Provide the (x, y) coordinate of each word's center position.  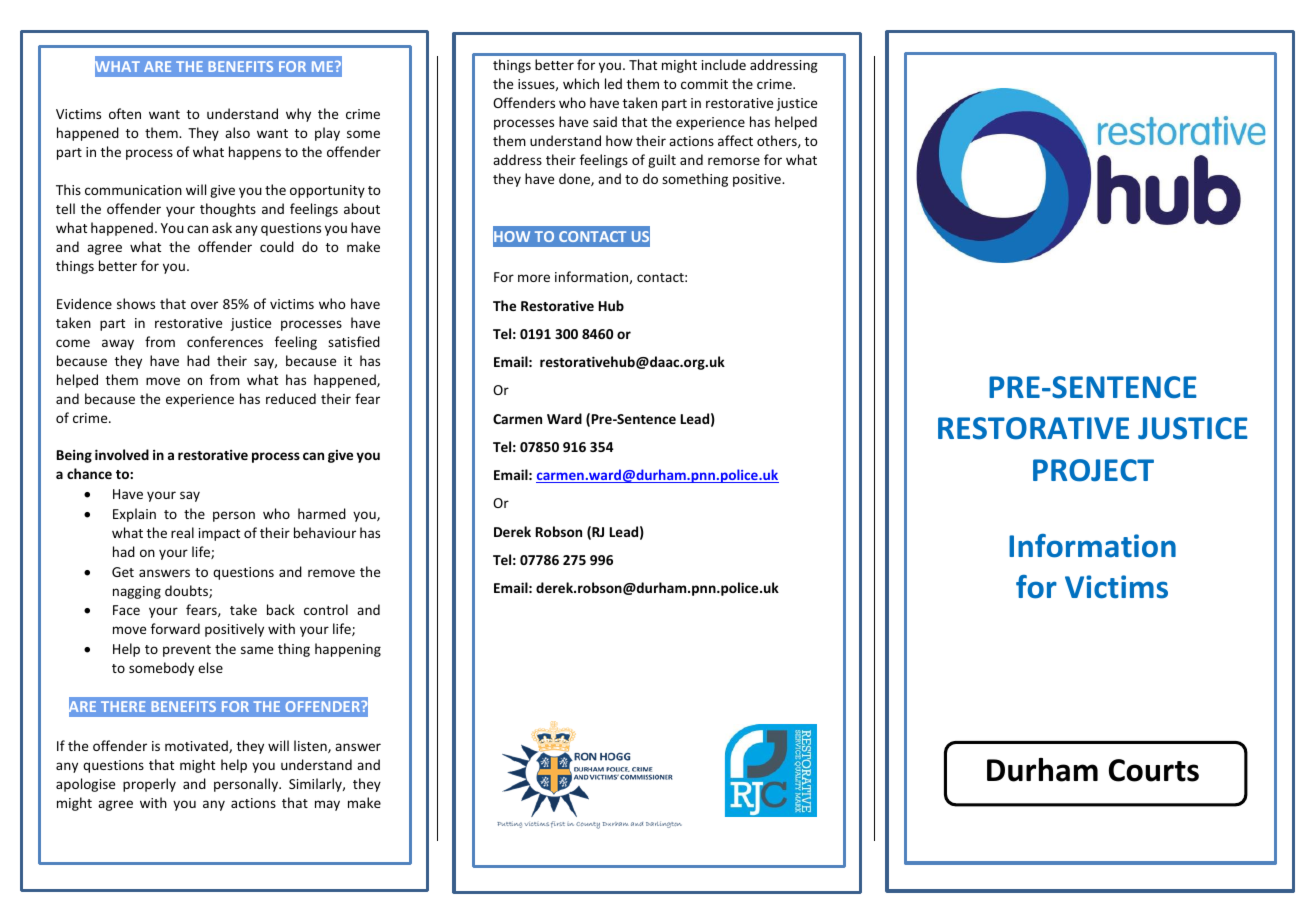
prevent (187, 651)
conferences (225, 341)
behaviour (325, 532)
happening (348, 650)
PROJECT (1093, 470)
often (125, 113)
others (778, 141)
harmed (322, 513)
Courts (1154, 770)
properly (149, 785)
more (534, 278)
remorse (734, 161)
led (613, 83)
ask (222, 227)
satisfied (354, 341)
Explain (134, 515)
